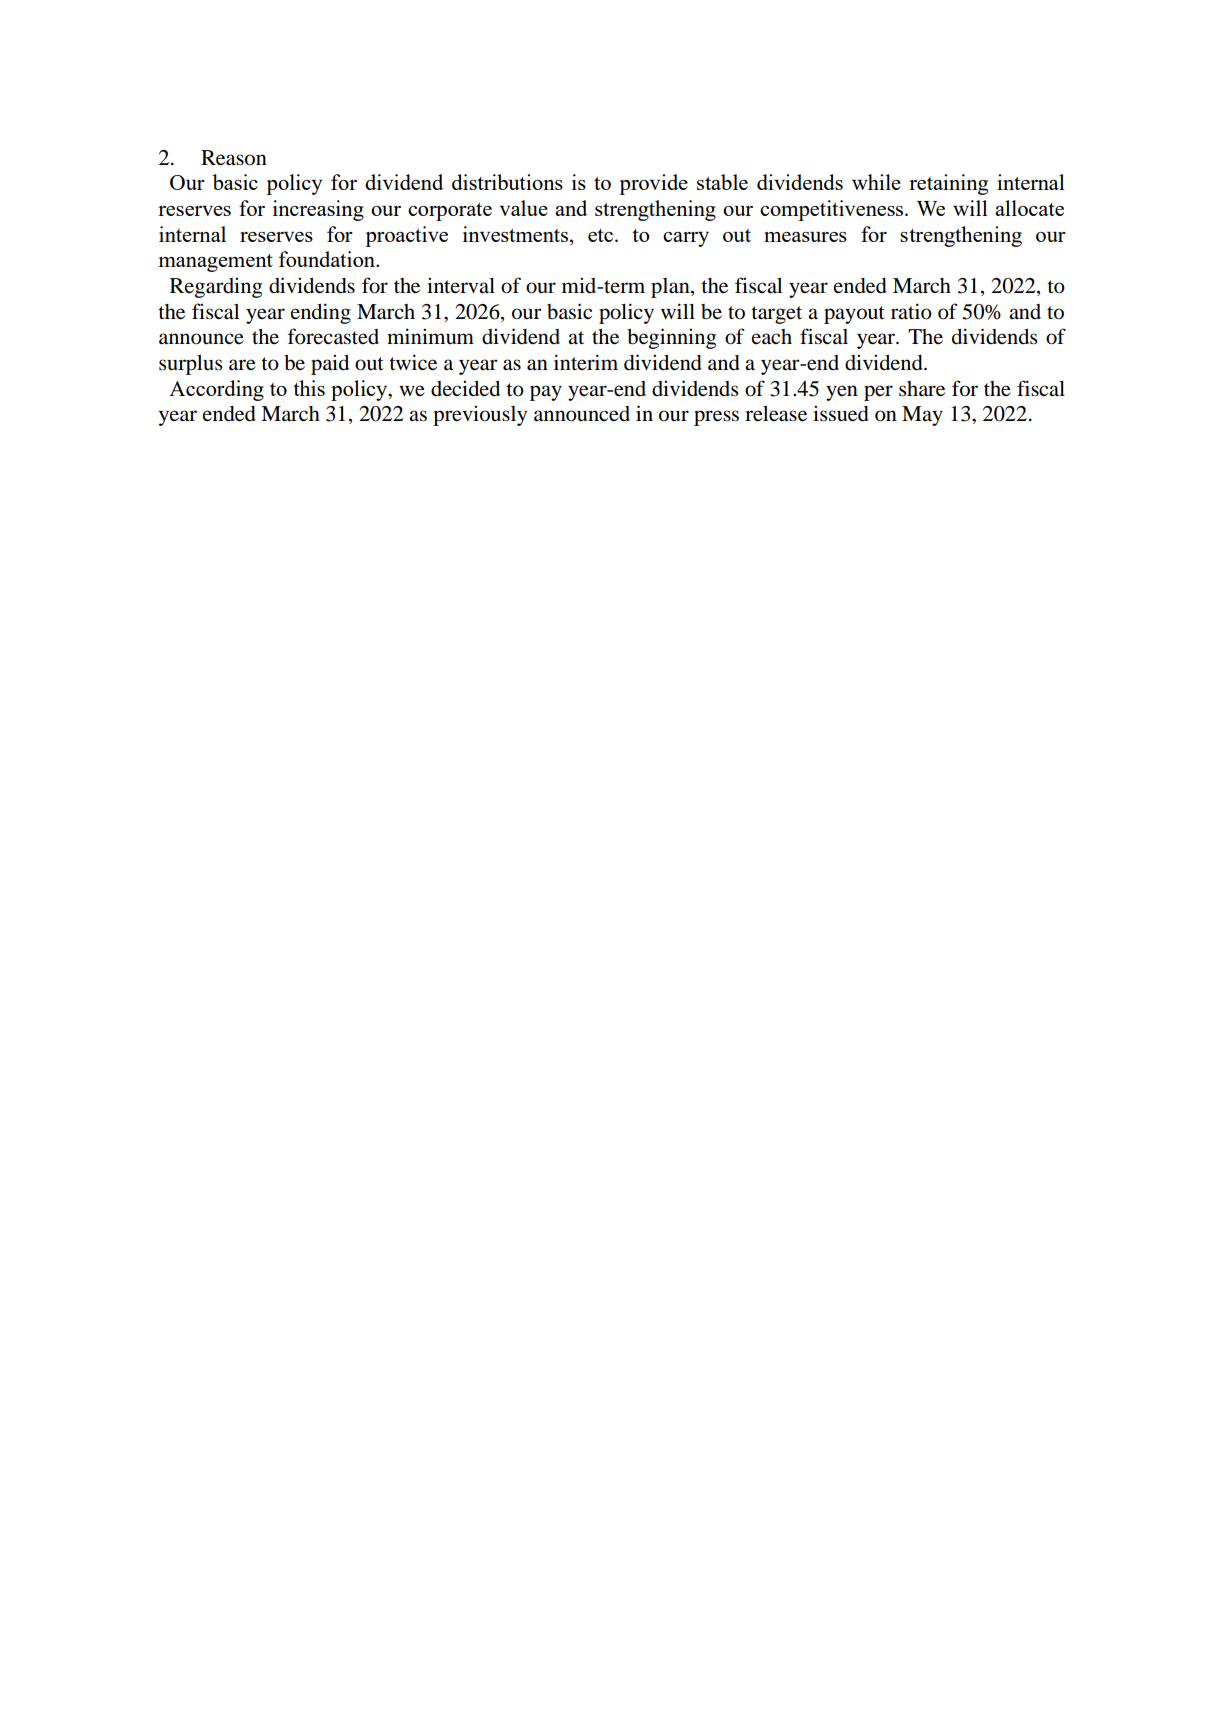  What do you see at coordinates (671, 288) in the screenshot?
I see `plan` at bounding box center [671, 288].
